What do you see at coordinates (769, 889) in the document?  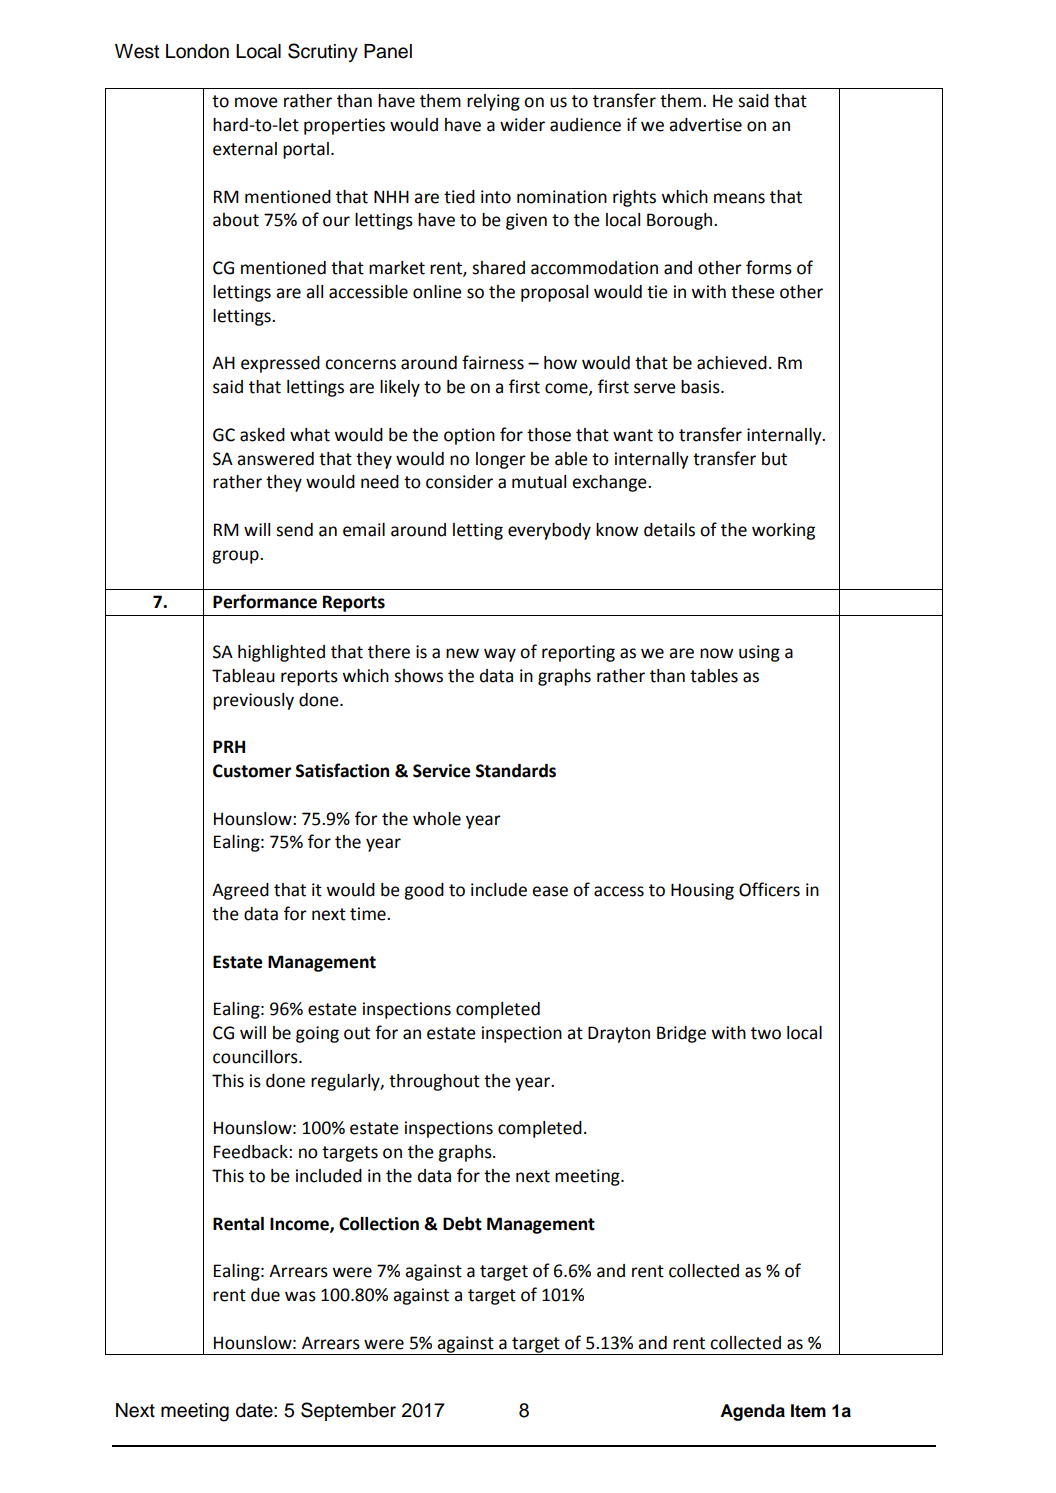 I see `Officers` at bounding box center [769, 889].
